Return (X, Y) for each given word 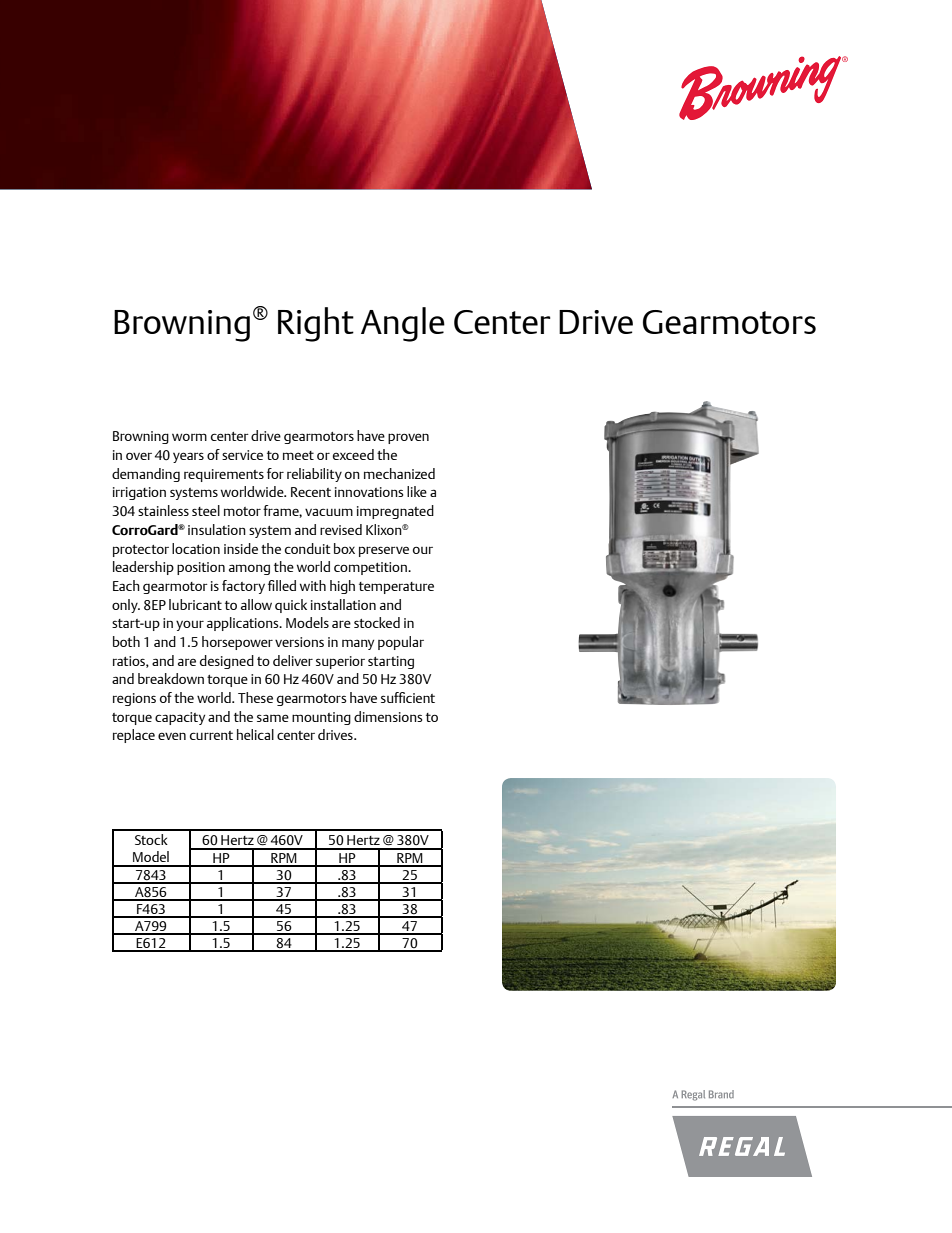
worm (189, 437)
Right (316, 324)
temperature (396, 588)
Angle (403, 324)
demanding (146, 475)
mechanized (399, 473)
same (273, 718)
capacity (180, 718)
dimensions (388, 716)
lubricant (195, 604)
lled (286, 585)
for (275, 473)
